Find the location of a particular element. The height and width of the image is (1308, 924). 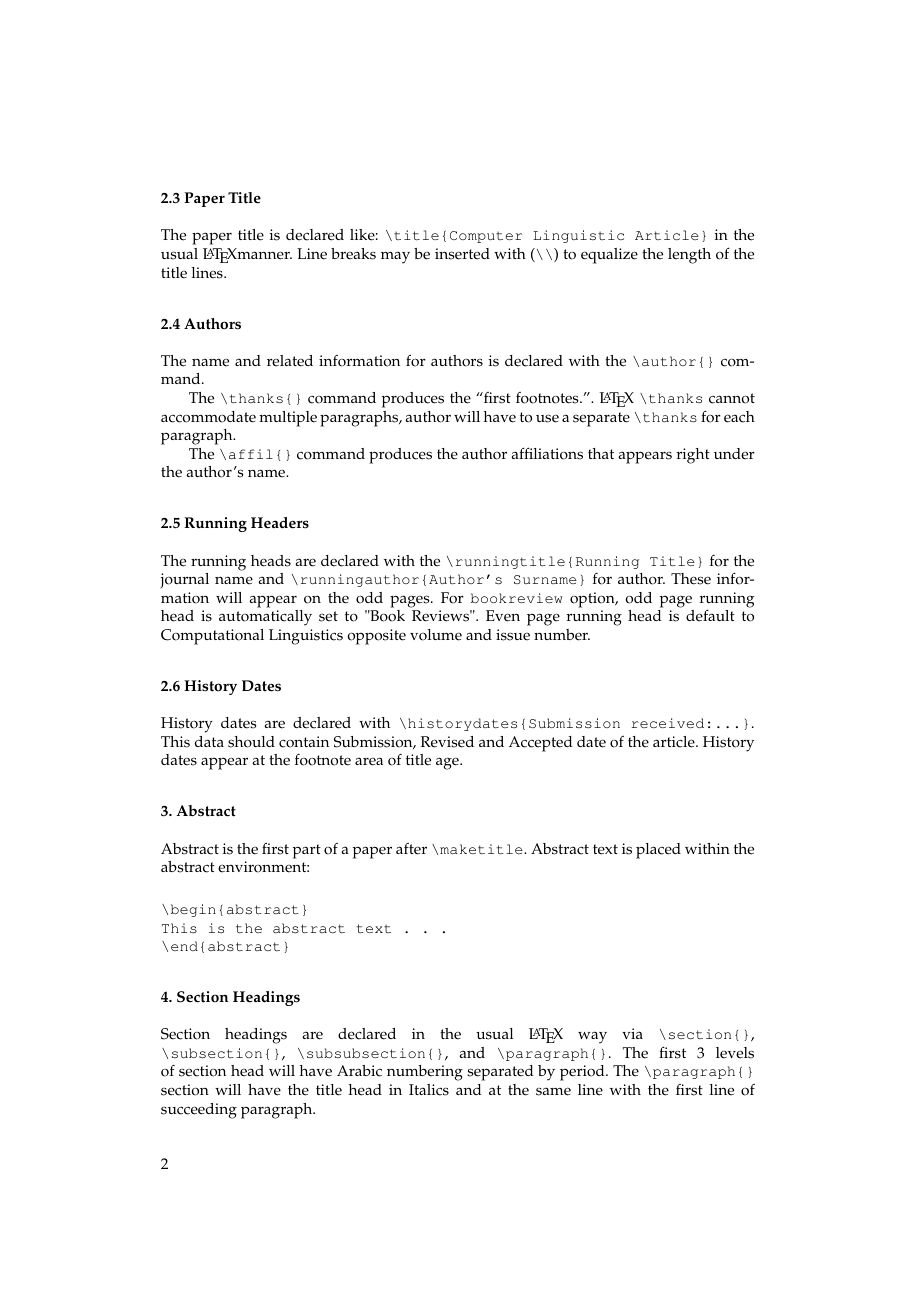

Even is located at coordinates (503, 616).
